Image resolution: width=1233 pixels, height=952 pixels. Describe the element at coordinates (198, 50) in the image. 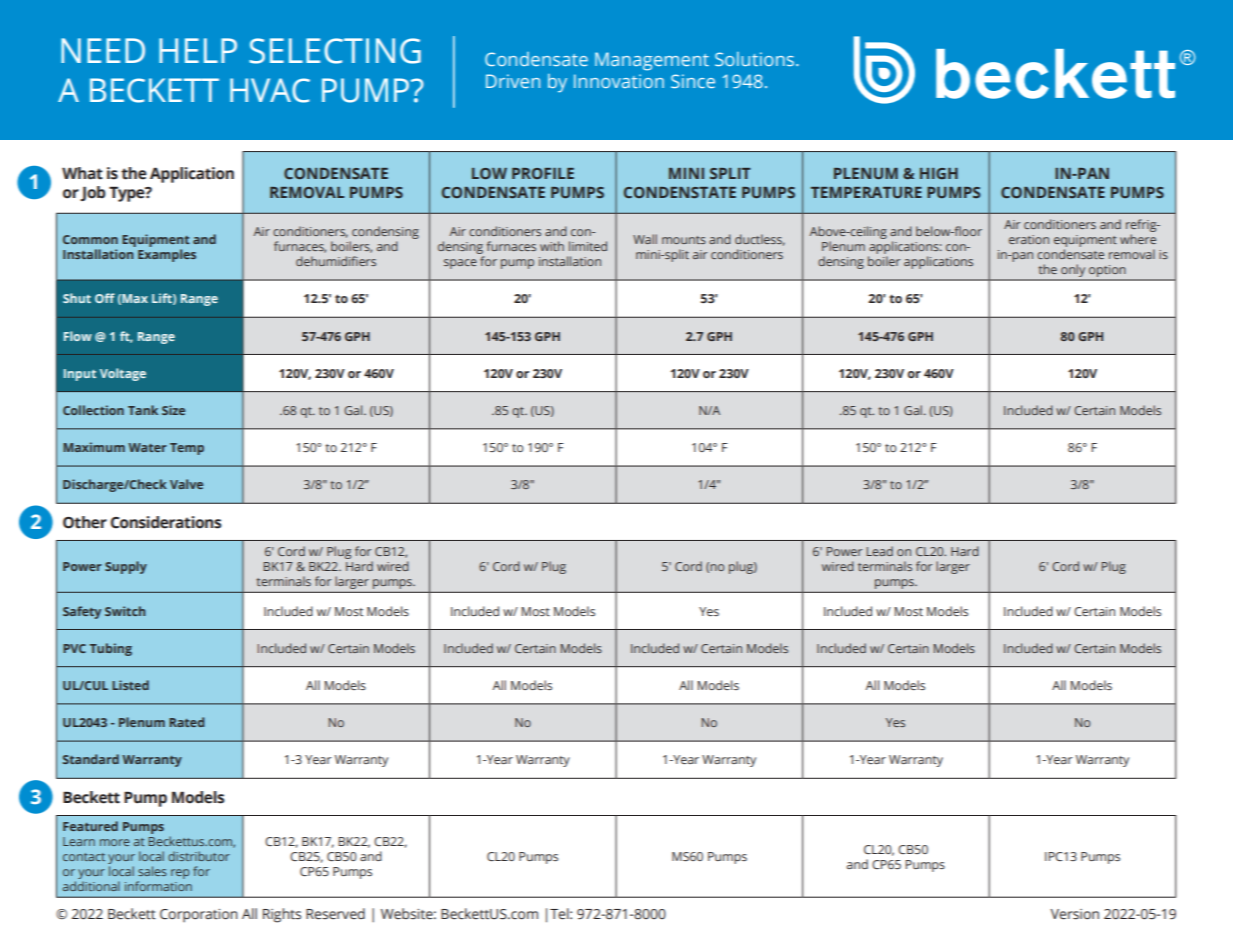

I see `HELP` at that location.
